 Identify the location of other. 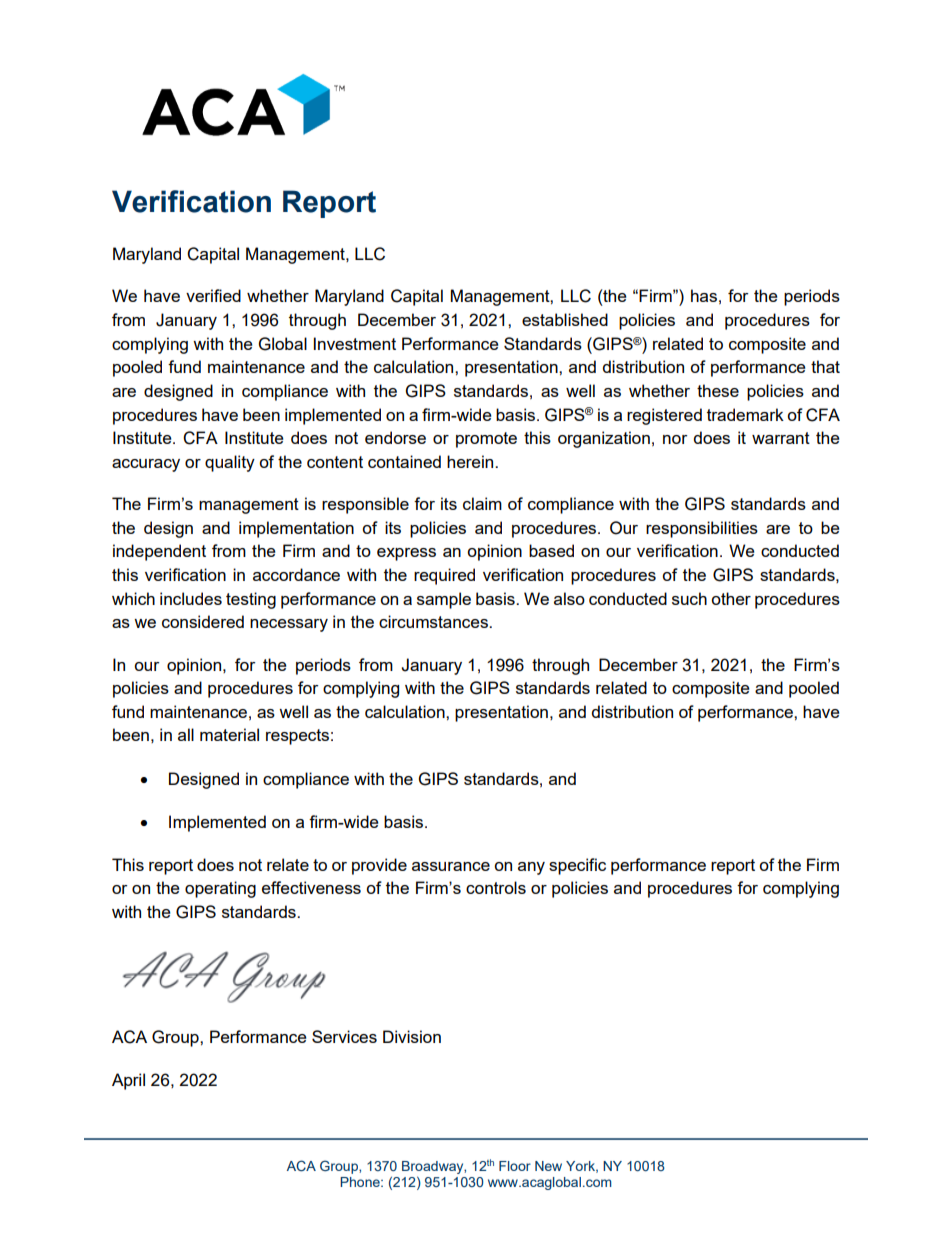
(731, 598).
